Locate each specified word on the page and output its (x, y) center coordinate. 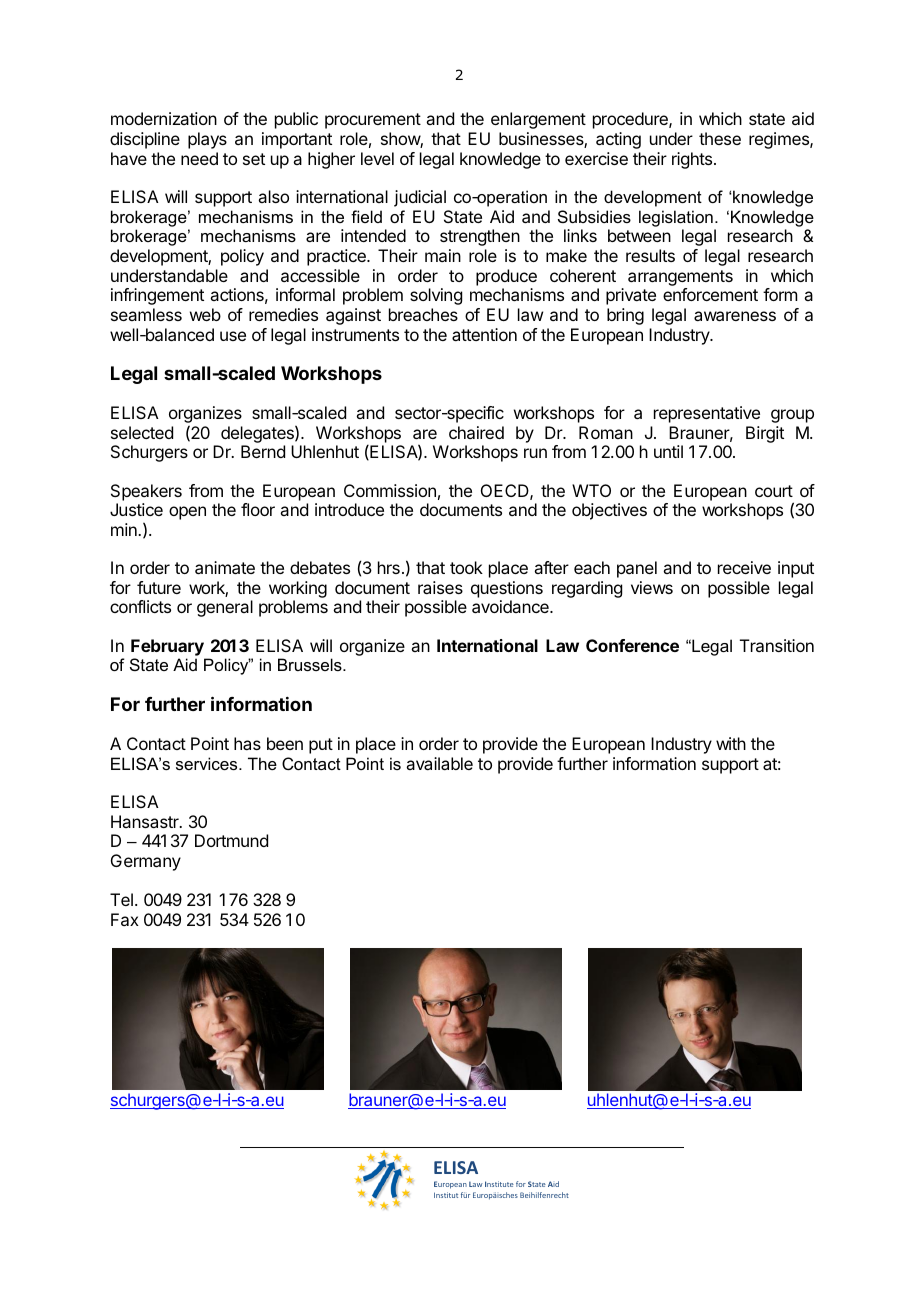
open (187, 513)
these (720, 138)
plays (207, 140)
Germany (146, 862)
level (377, 158)
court (774, 491)
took (466, 567)
